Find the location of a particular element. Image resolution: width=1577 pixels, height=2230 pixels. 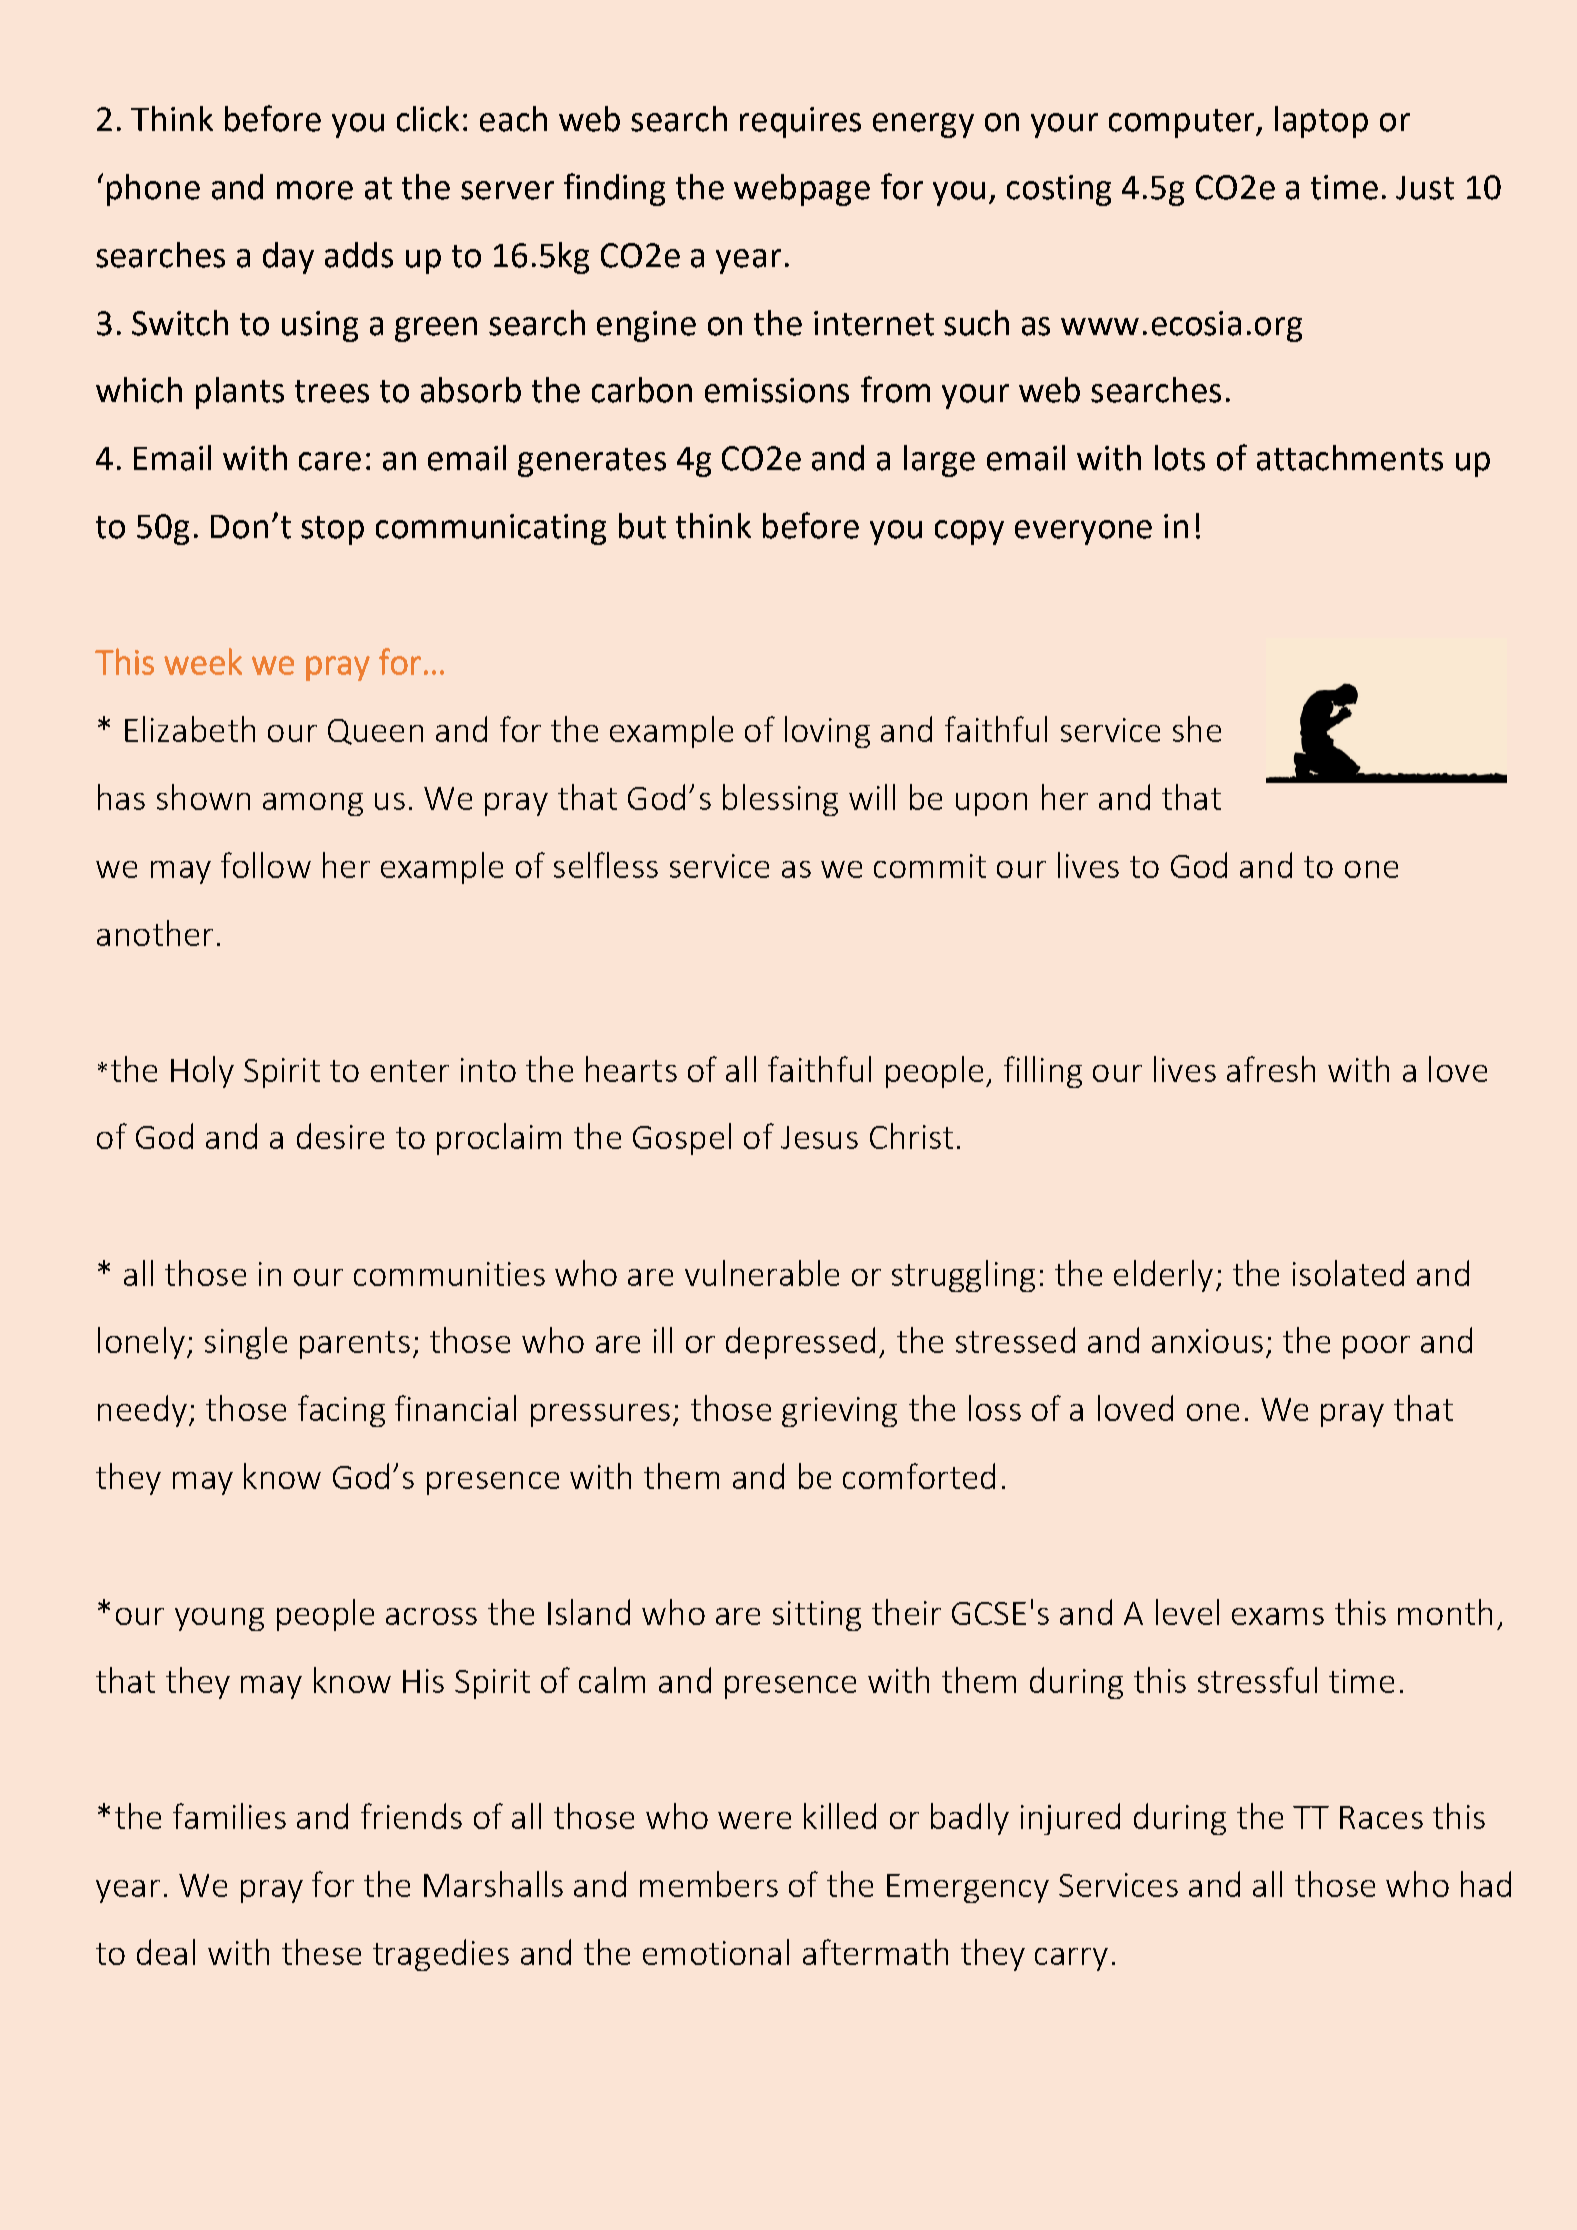

more is located at coordinates (315, 190).
